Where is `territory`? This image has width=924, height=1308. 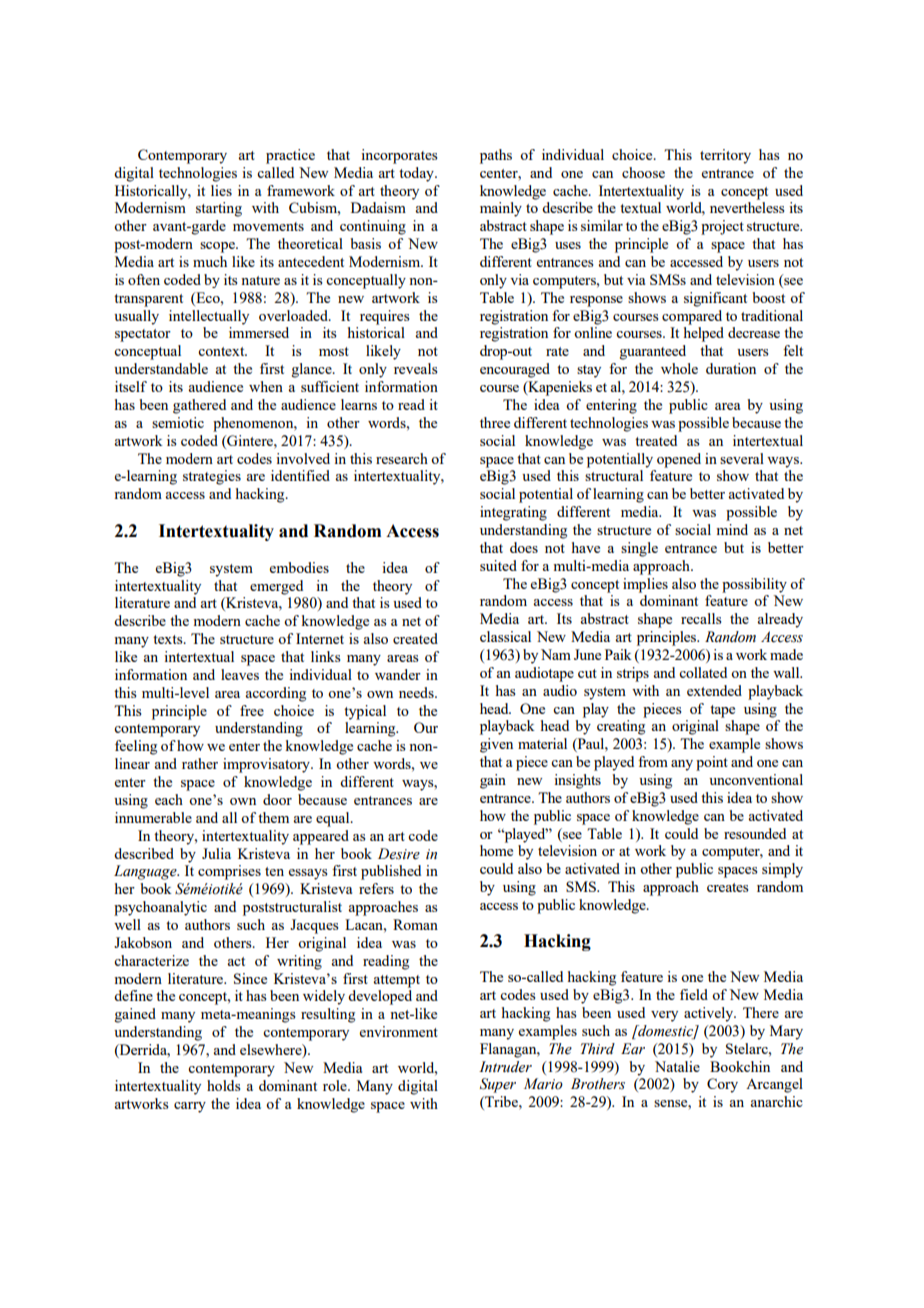
territory is located at coordinates (725, 156).
